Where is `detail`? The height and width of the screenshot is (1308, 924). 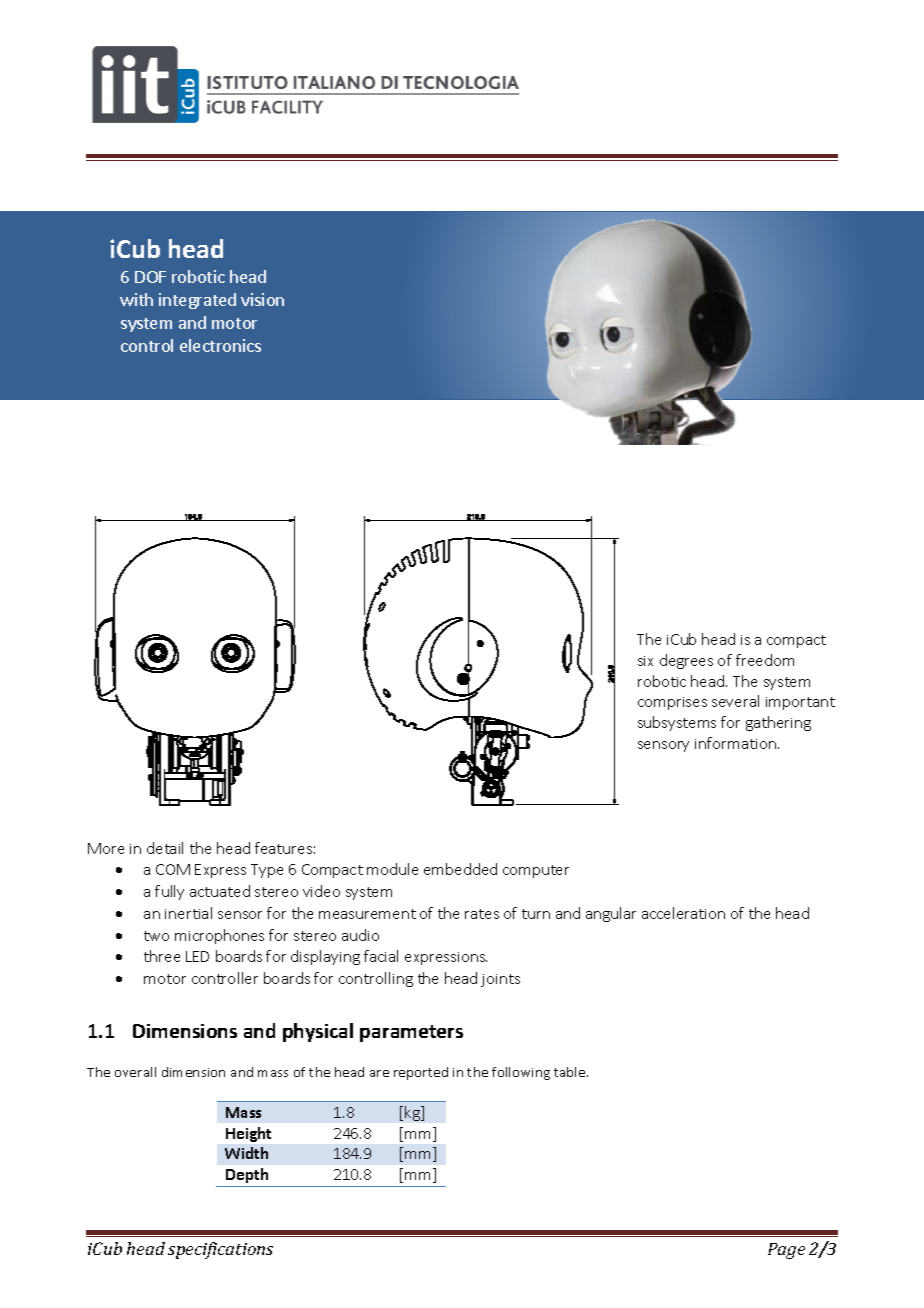 detail is located at coordinates (165, 848).
